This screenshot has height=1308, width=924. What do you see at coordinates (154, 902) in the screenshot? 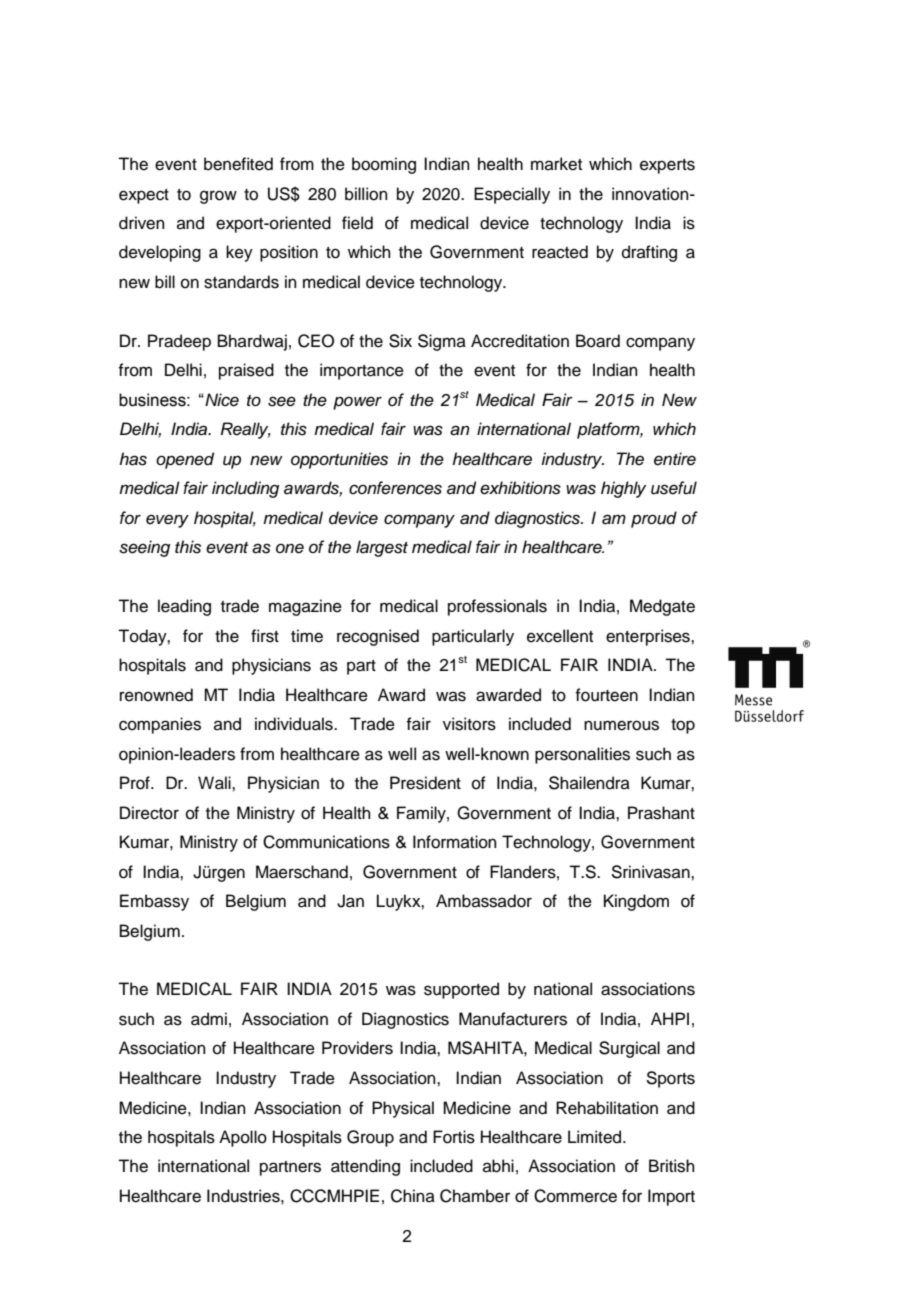
I see `Embassy` at bounding box center [154, 902].
